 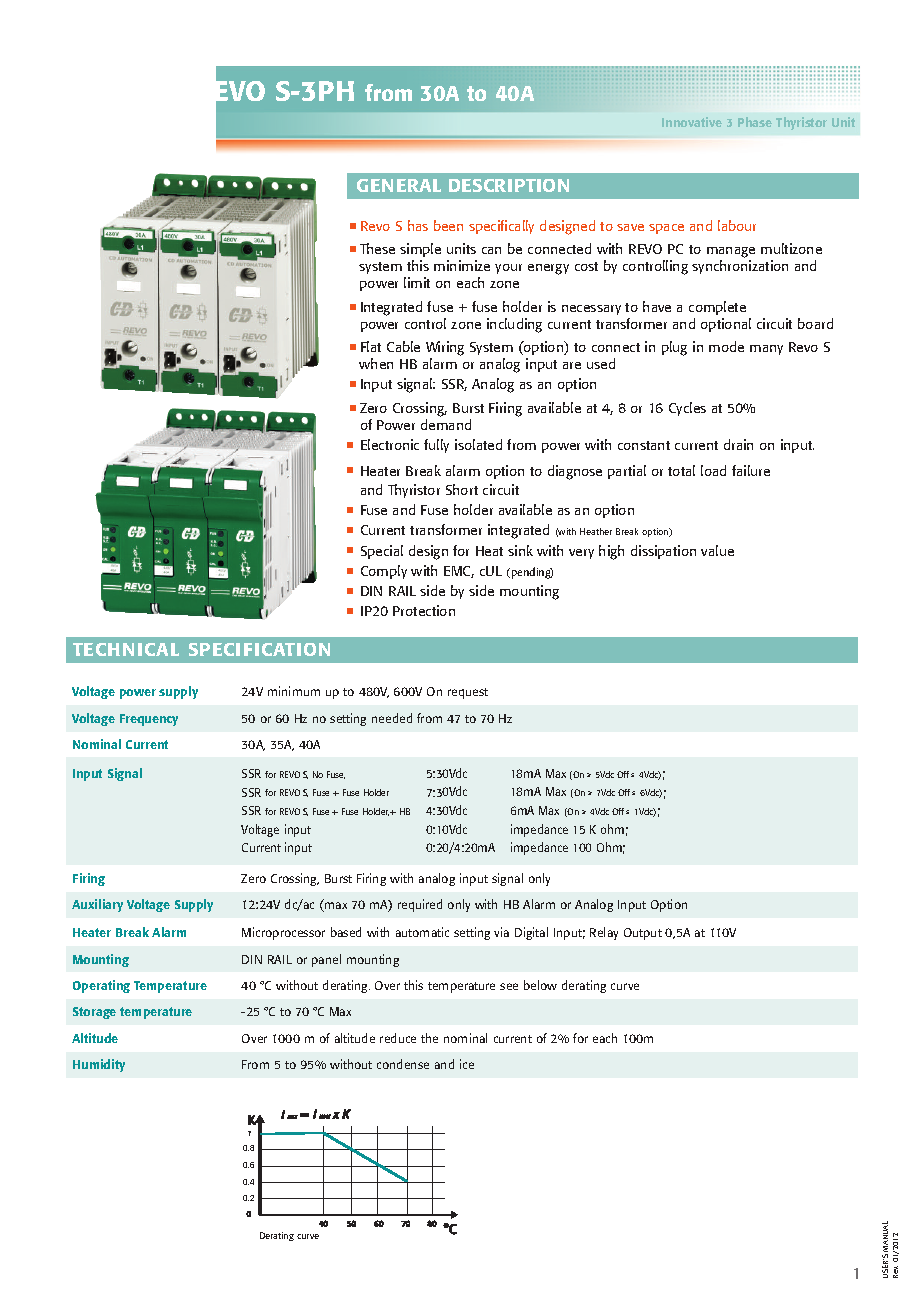 What do you see at coordinates (436, 446) in the screenshot?
I see `fully` at bounding box center [436, 446].
